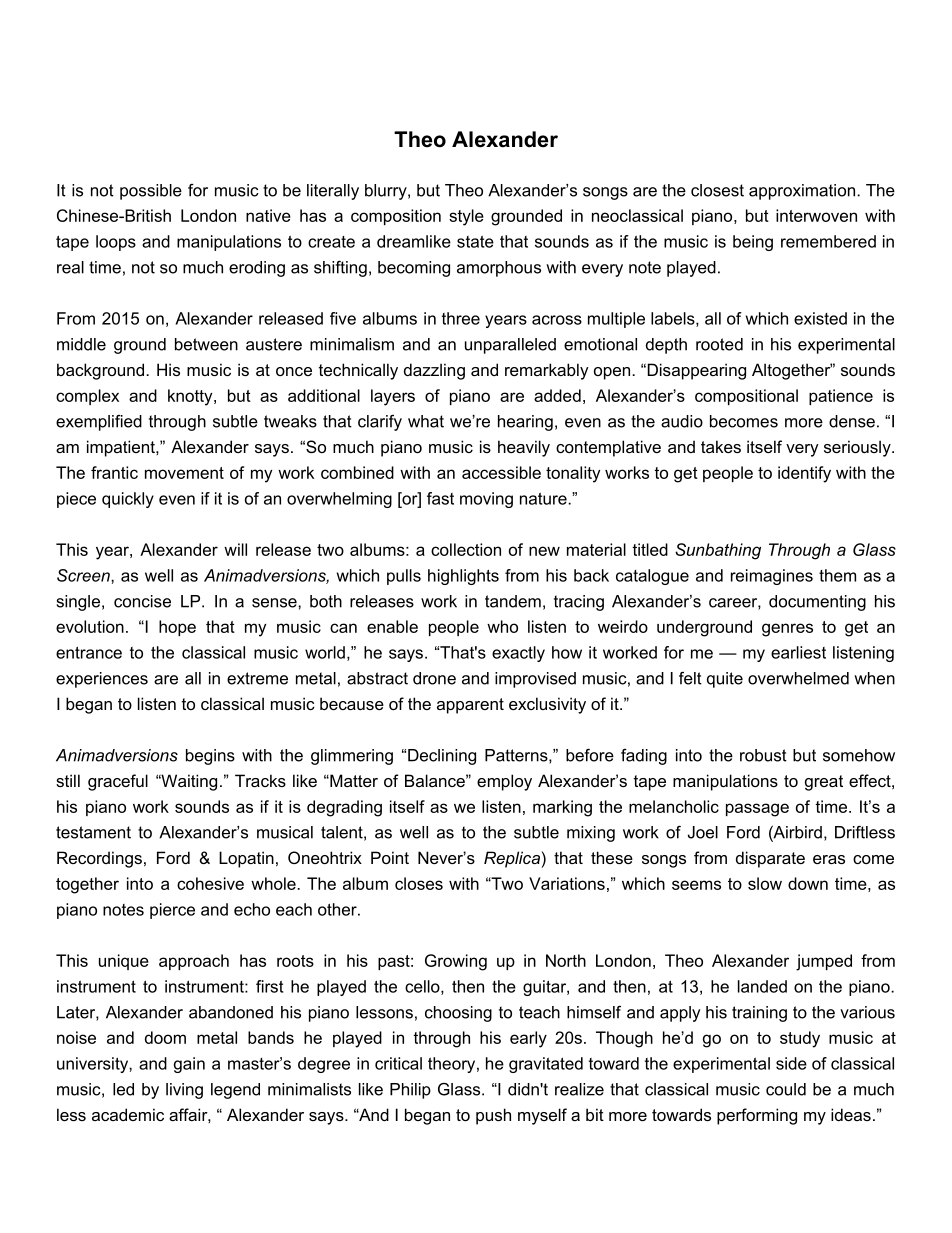  Describe the element at coordinates (184, 1091) in the page. I see `living` at that location.
